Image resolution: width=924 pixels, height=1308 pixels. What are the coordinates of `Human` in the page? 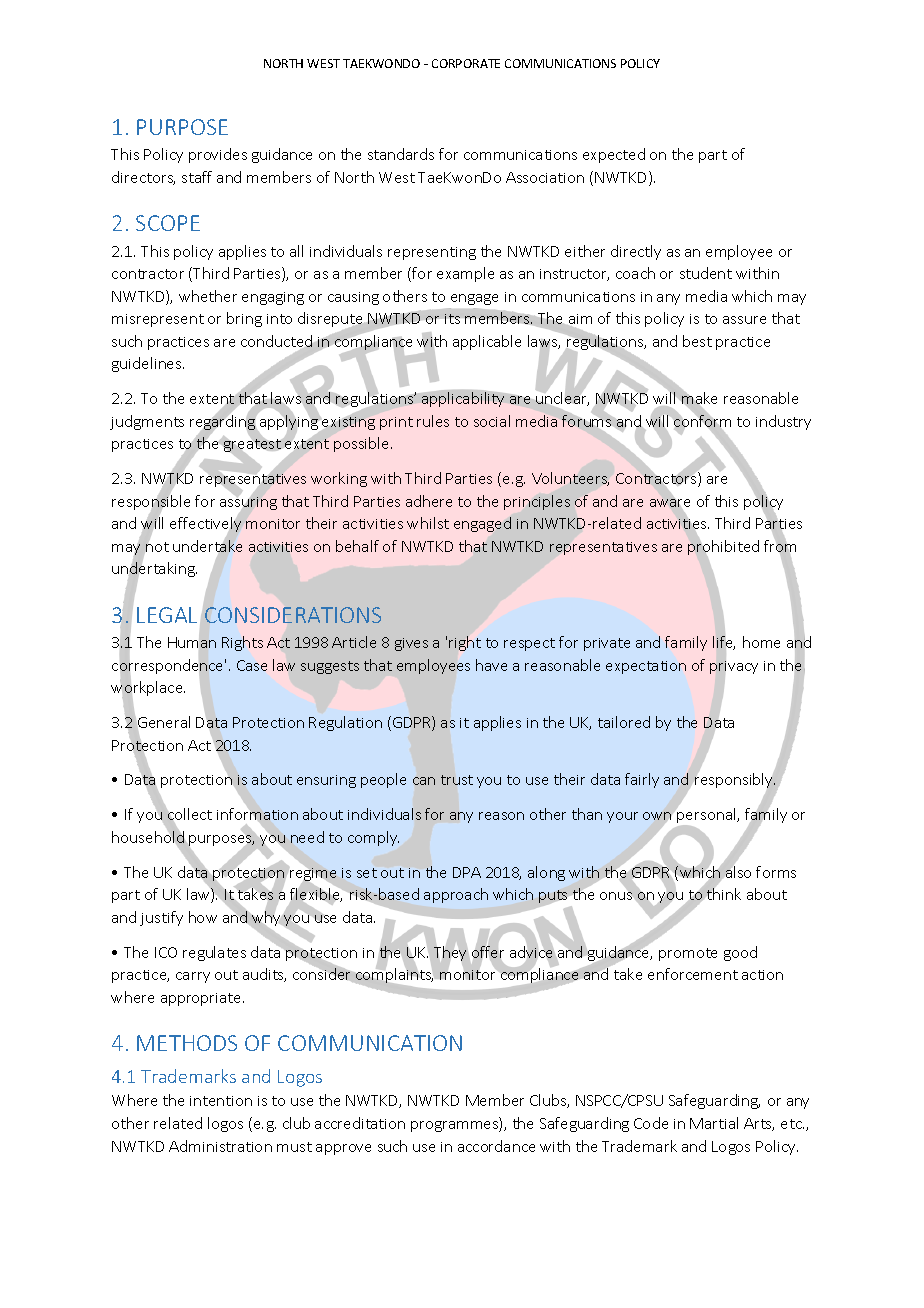 It's located at (192, 643).
